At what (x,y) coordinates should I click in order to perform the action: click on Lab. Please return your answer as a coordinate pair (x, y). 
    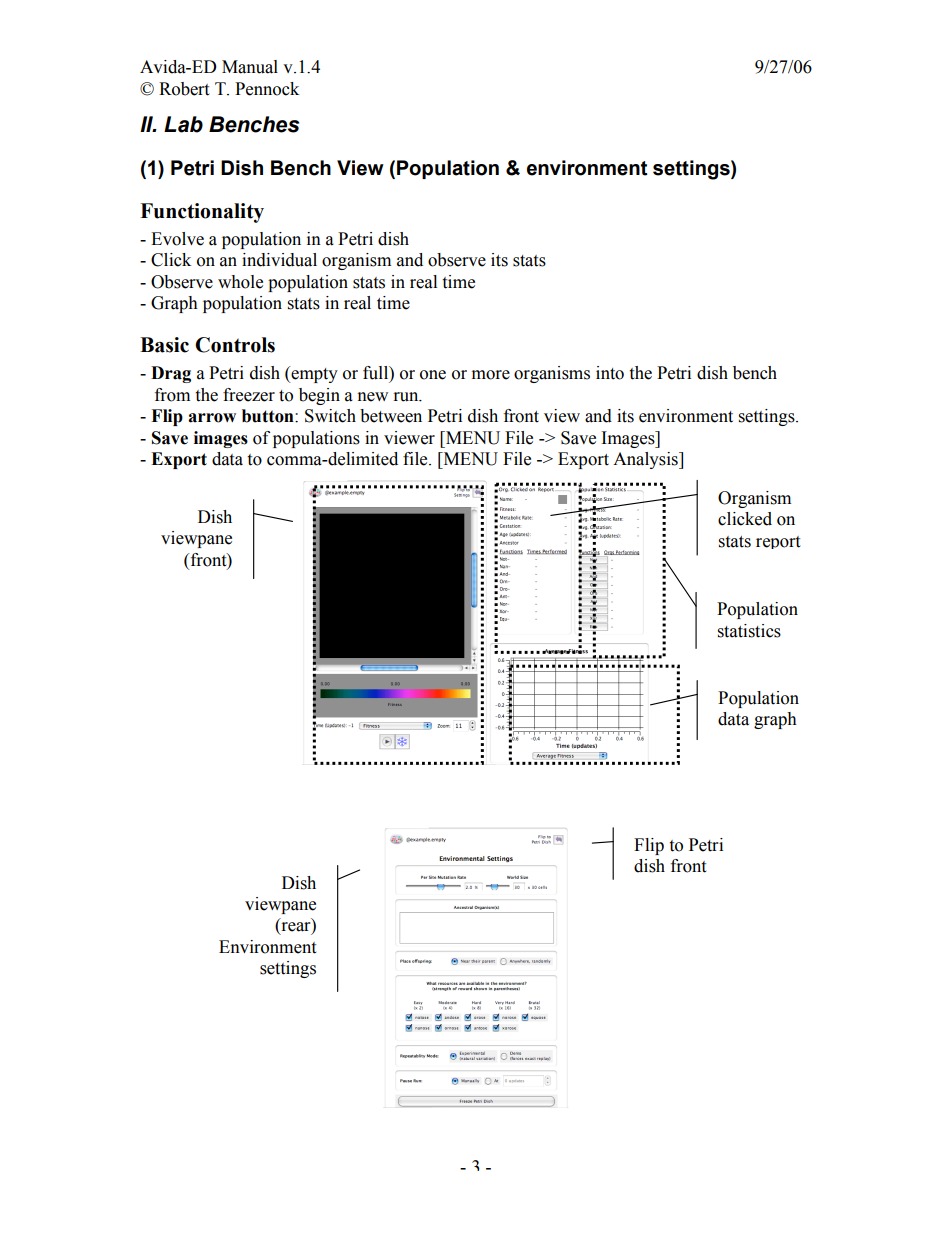
    Looking at the image, I should click on (183, 124).
